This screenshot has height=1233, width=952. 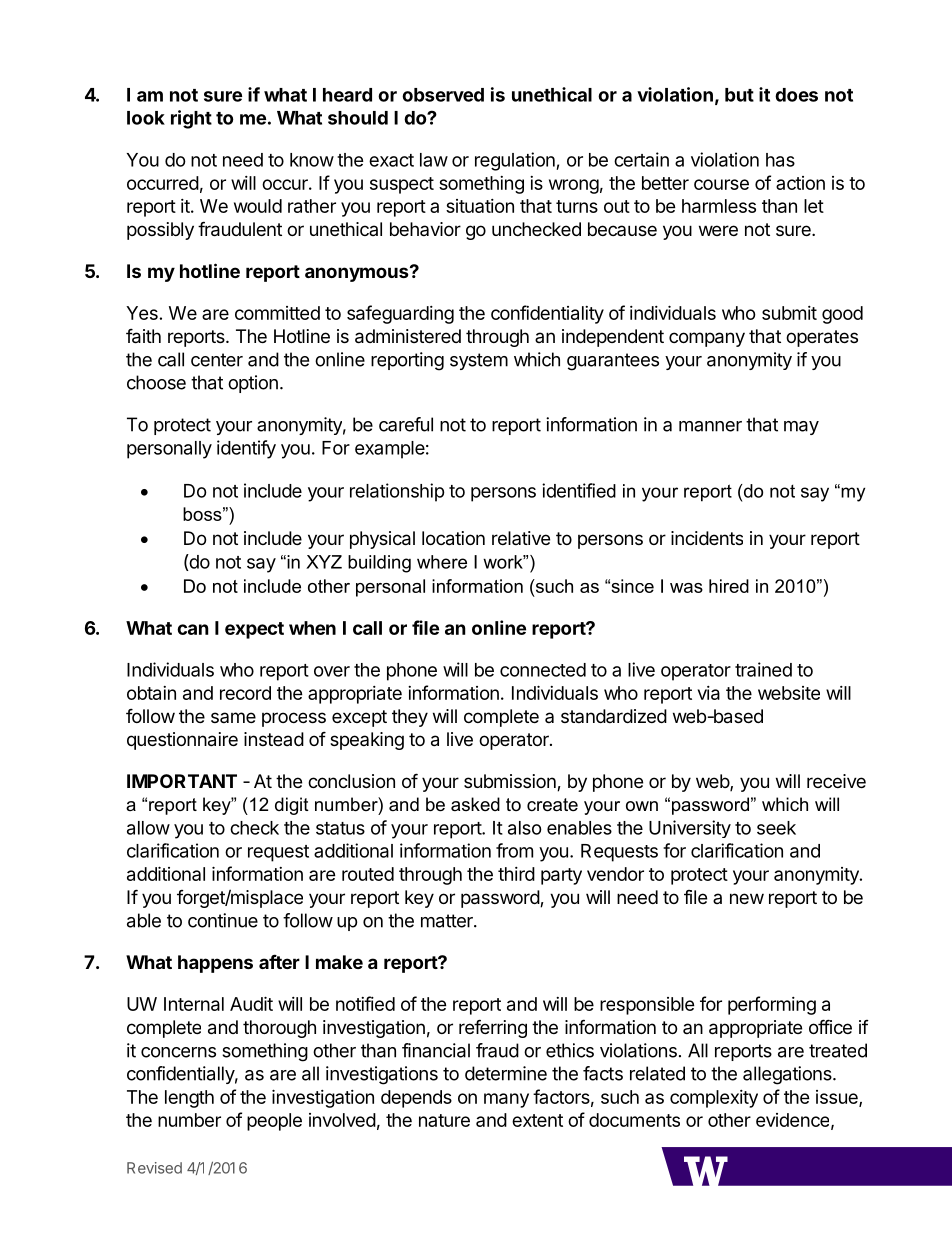 I want to click on complexity, so click(x=714, y=1099).
